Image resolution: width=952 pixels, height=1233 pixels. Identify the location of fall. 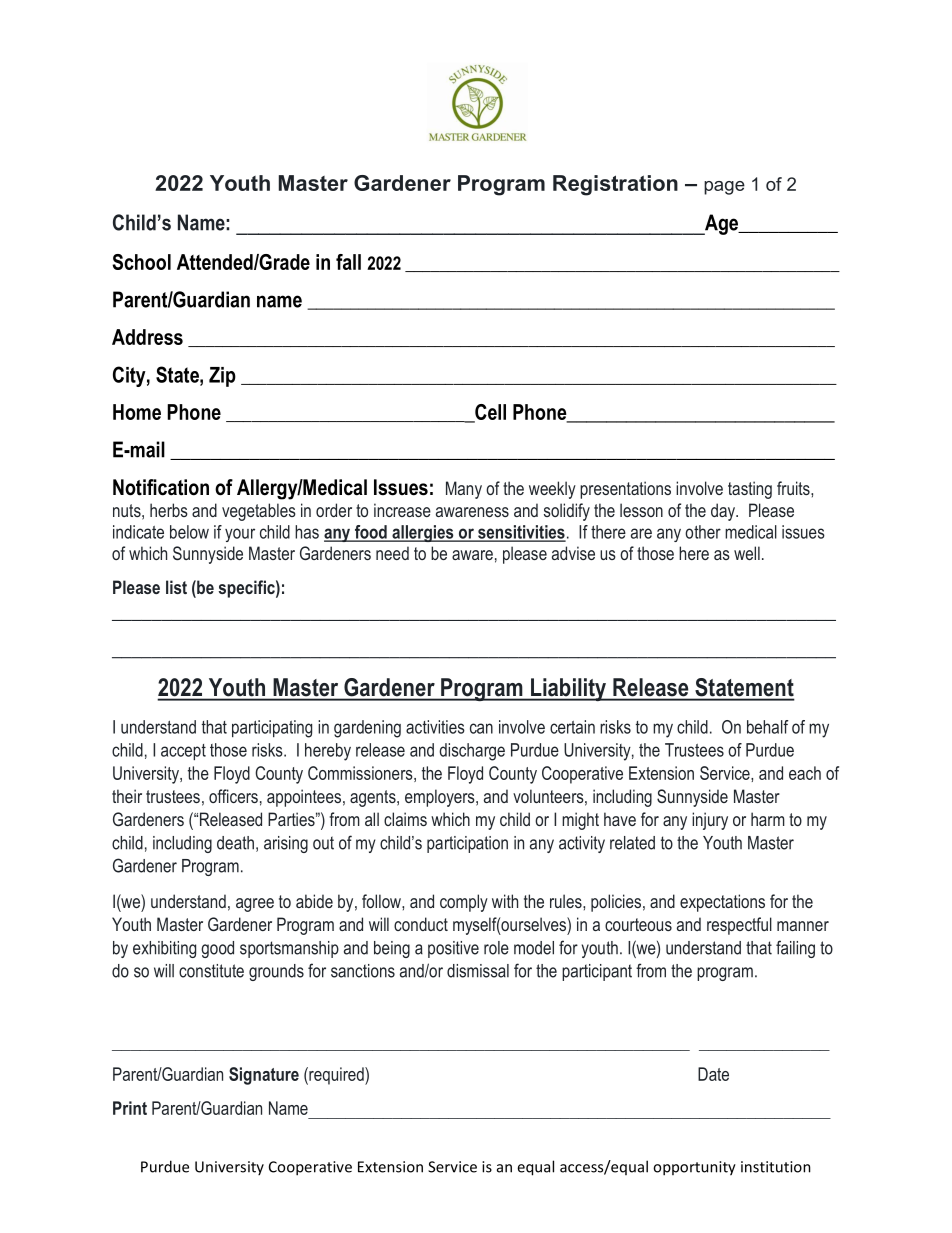
(348, 262).
